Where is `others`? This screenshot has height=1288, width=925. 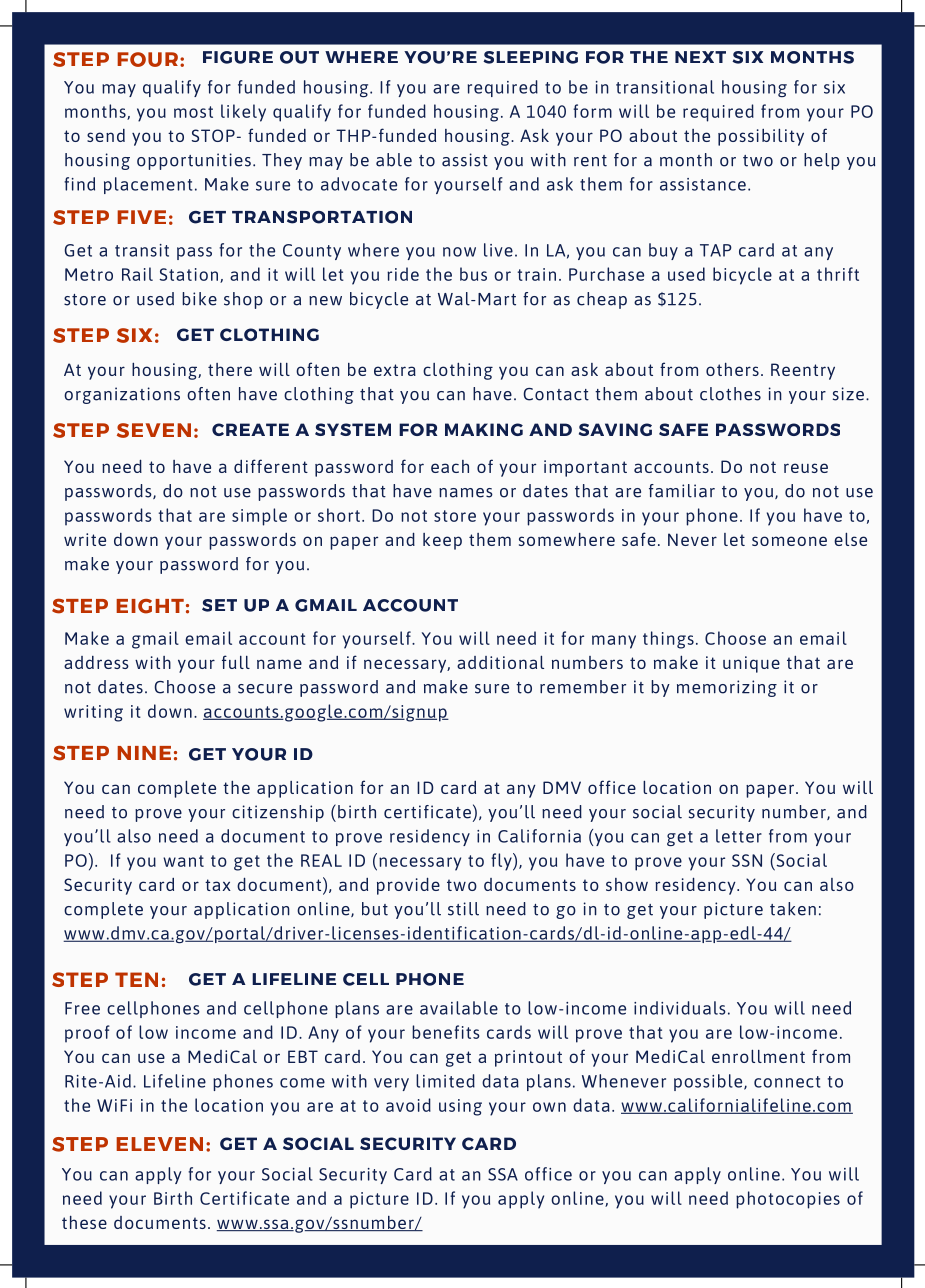
others is located at coordinates (732, 369).
